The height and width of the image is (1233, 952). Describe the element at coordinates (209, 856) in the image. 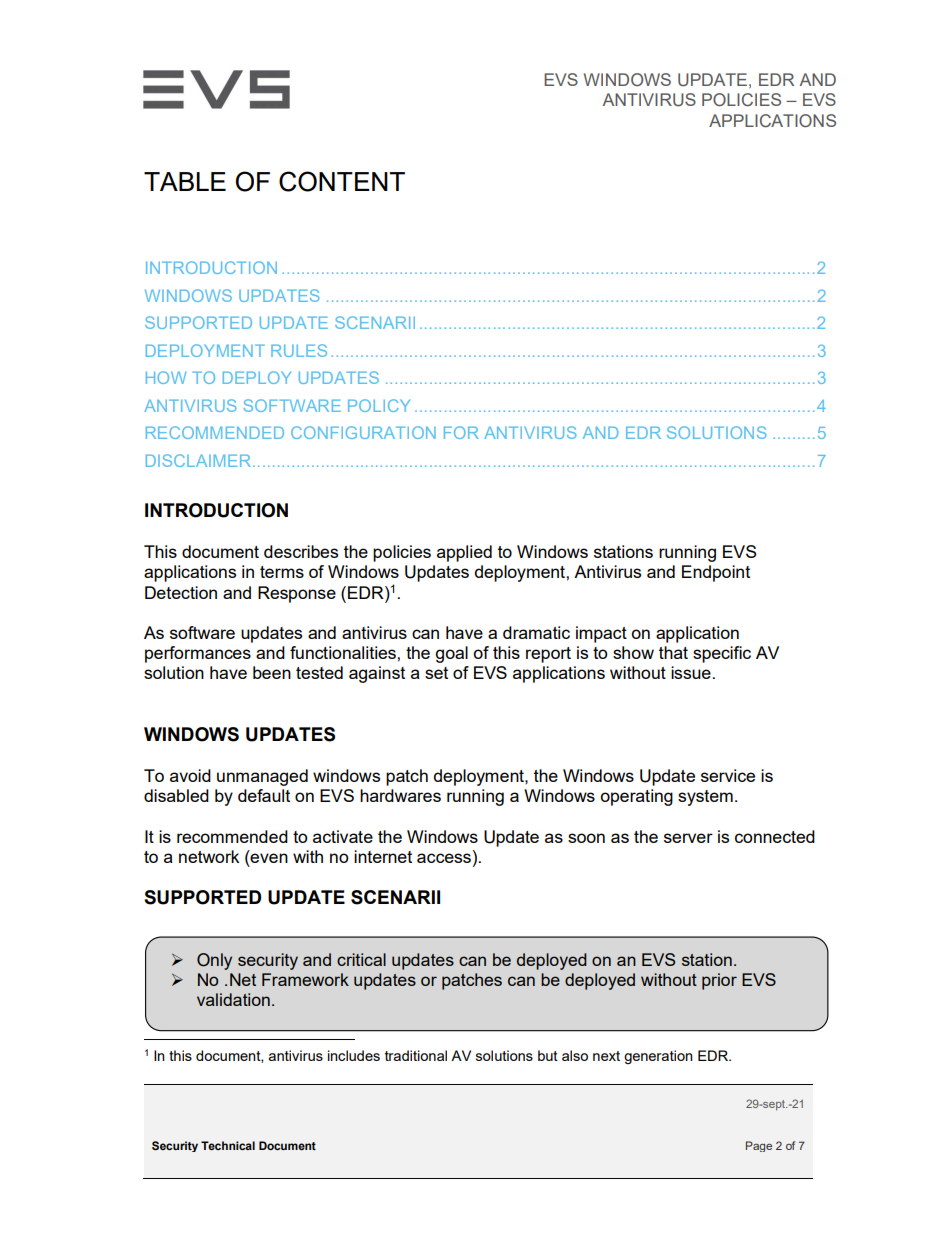

I see `network` at that location.
